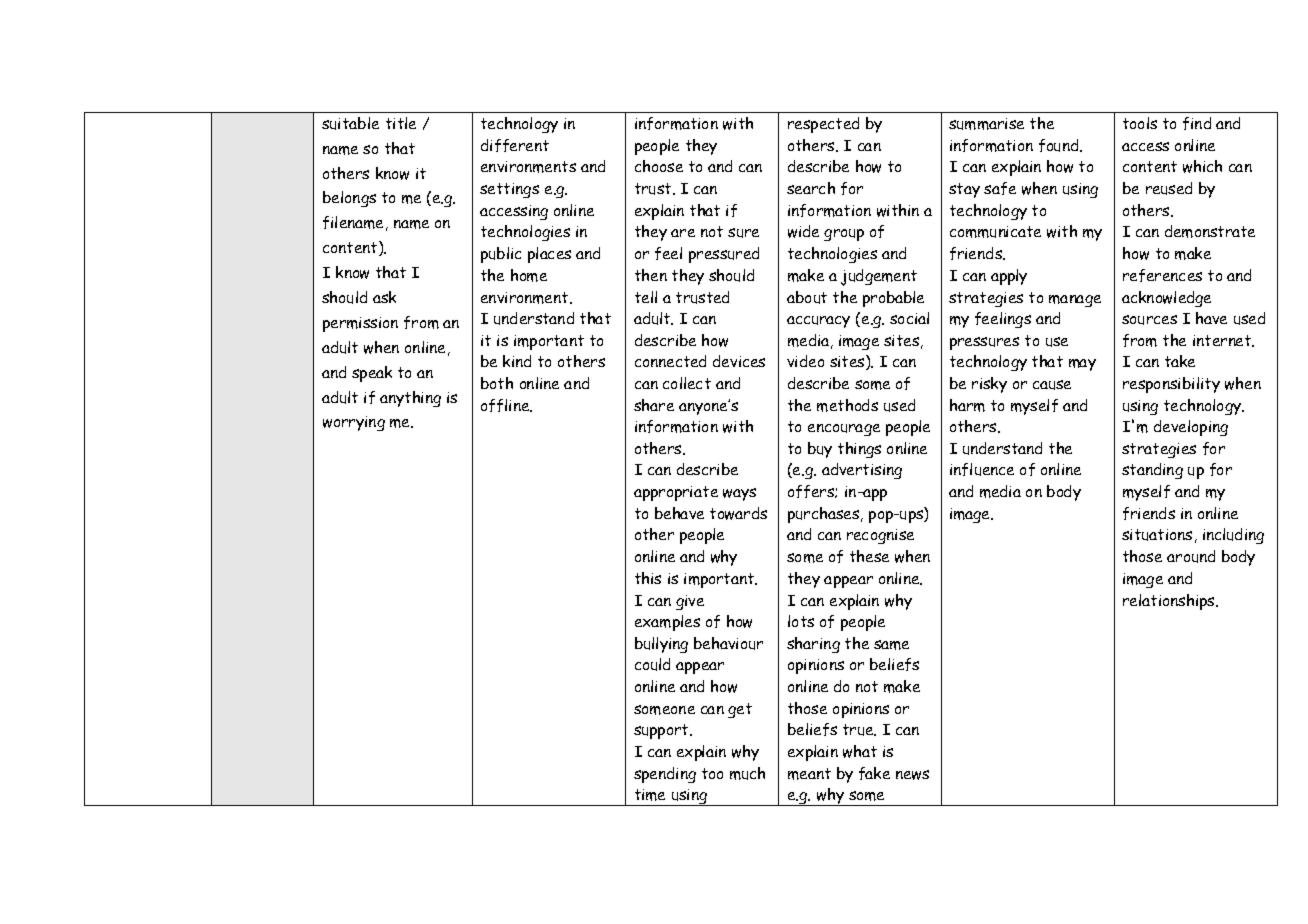 The height and width of the screenshot is (924, 1308). Describe the element at coordinates (517, 361) in the screenshot. I see `kind` at that location.
